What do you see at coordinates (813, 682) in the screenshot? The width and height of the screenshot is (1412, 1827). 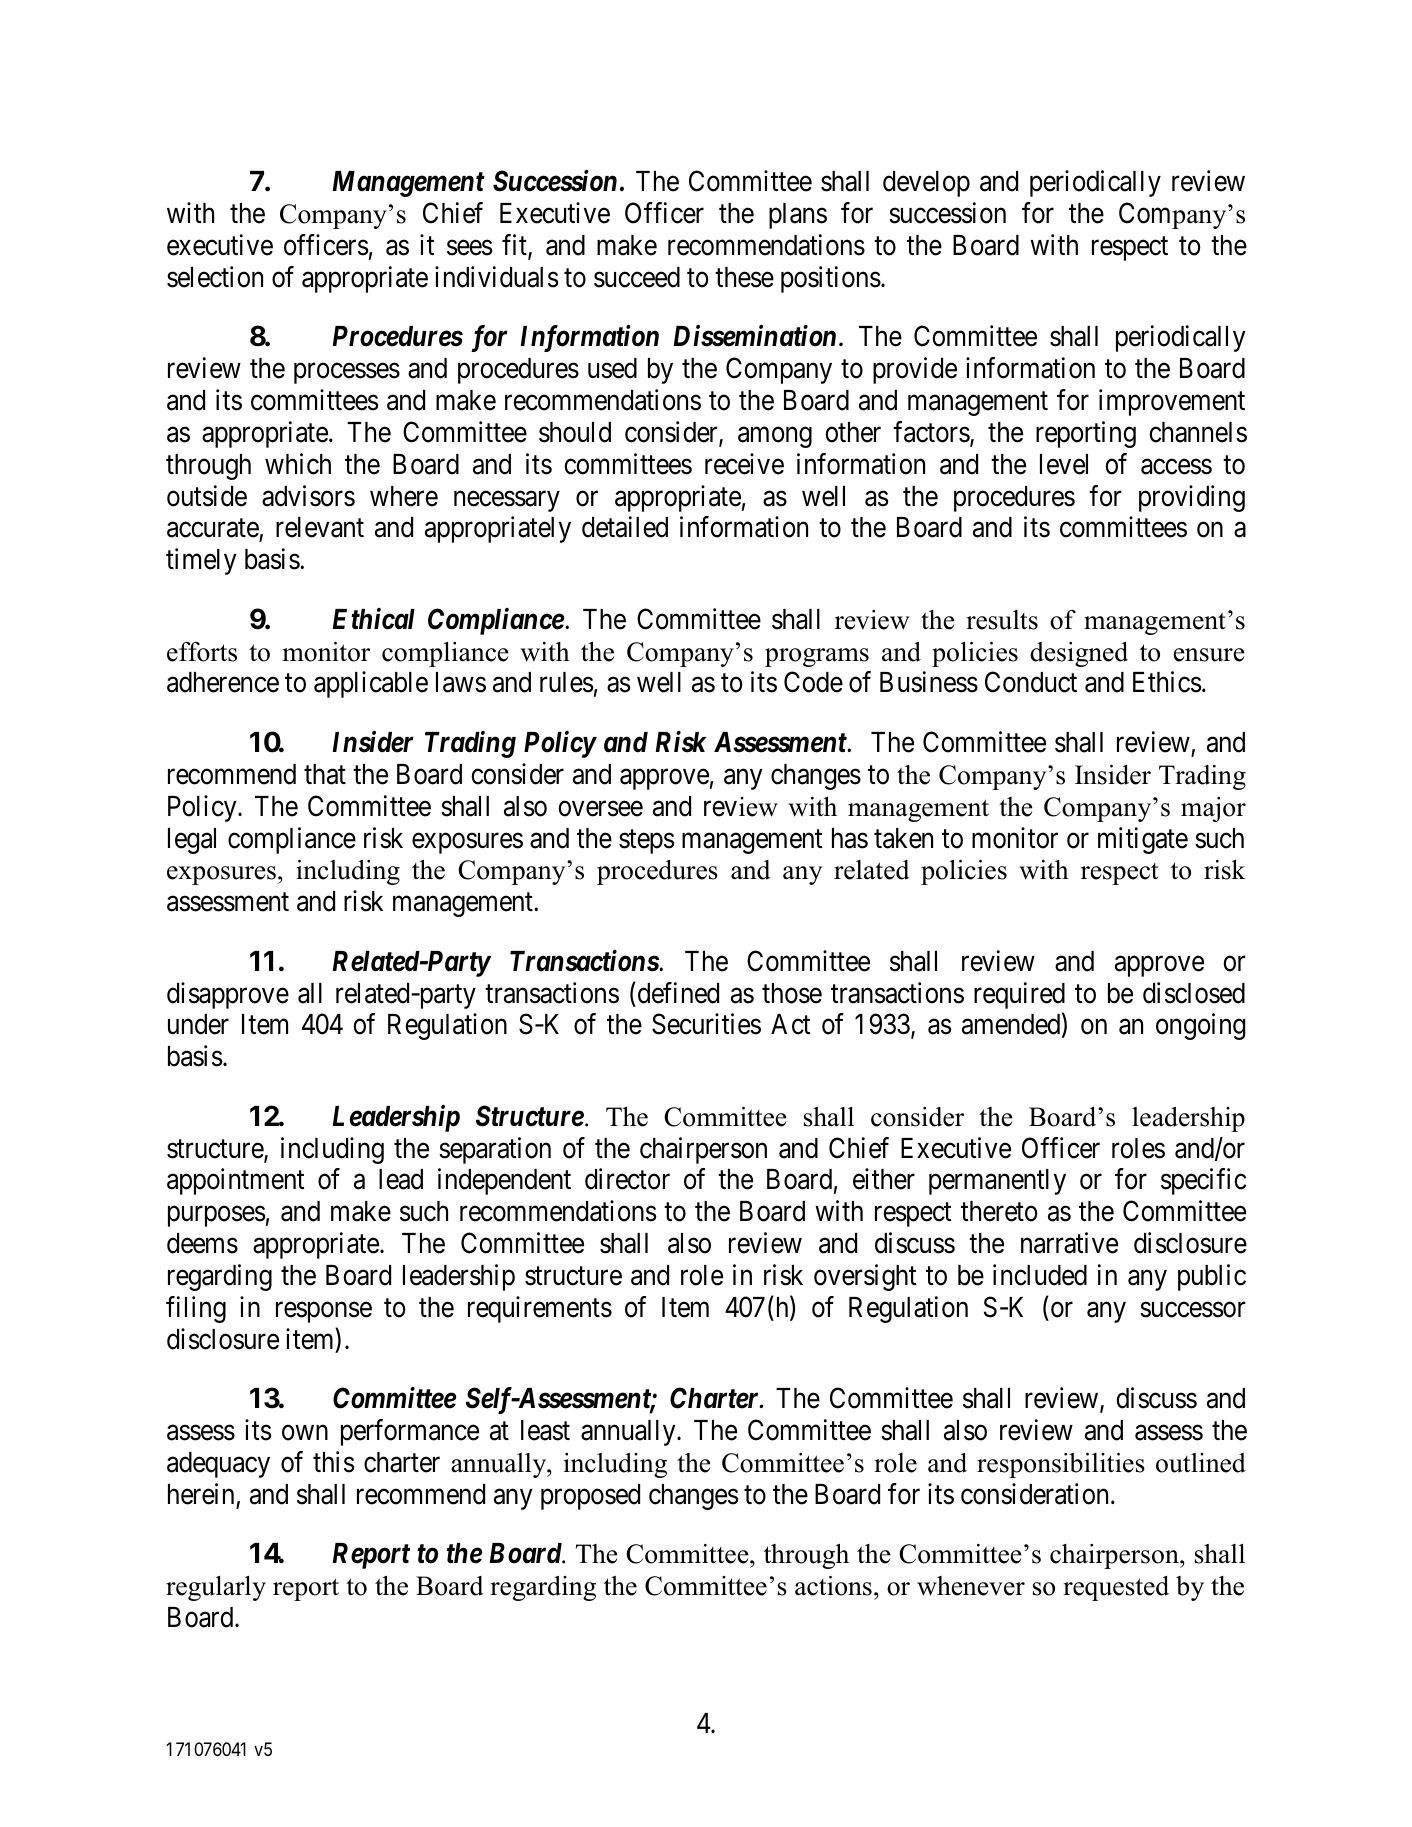 I see `Code` at bounding box center [813, 682].
